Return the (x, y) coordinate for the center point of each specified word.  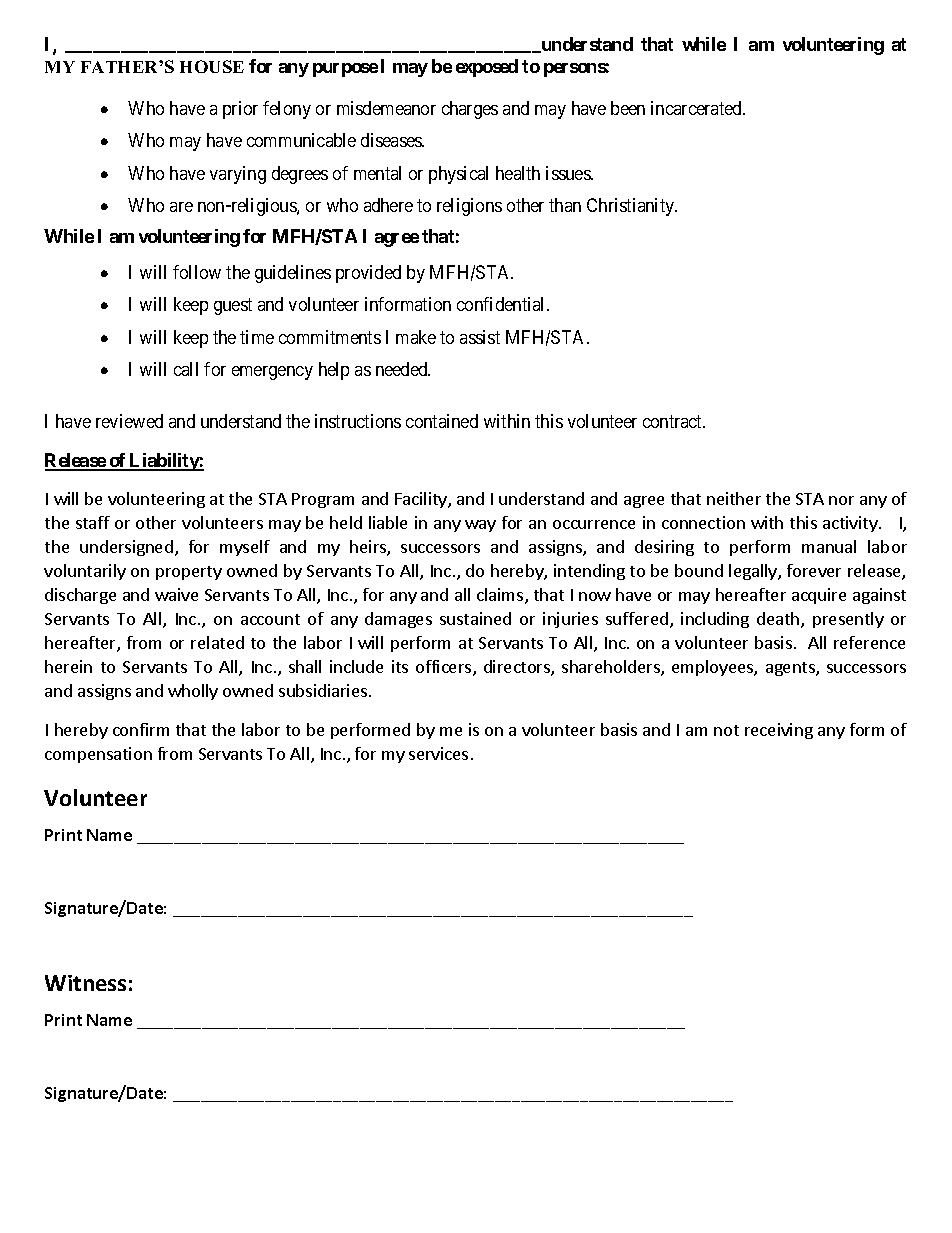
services (438, 753)
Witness (85, 983)
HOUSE (212, 66)
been (628, 108)
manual (829, 546)
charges (470, 110)
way (480, 526)
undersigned (126, 548)
